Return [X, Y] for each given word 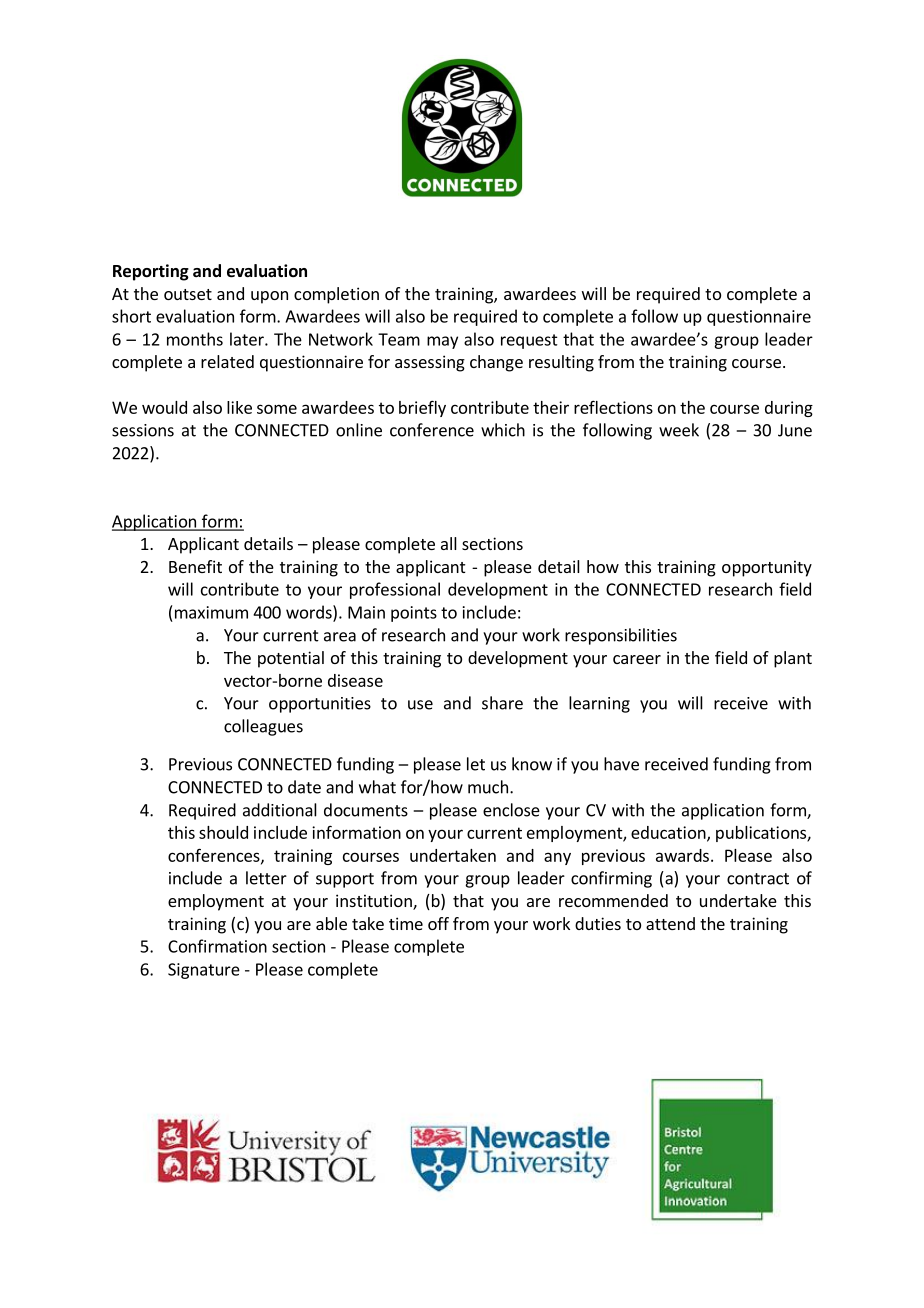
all [449, 543]
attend [670, 923]
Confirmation [217, 946]
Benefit [195, 566]
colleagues [263, 727]
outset [188, 294]
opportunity [767, 568]
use [420, 705]
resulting [561, 363]
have [621, 764]
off [438, 923]
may [442, 342]
